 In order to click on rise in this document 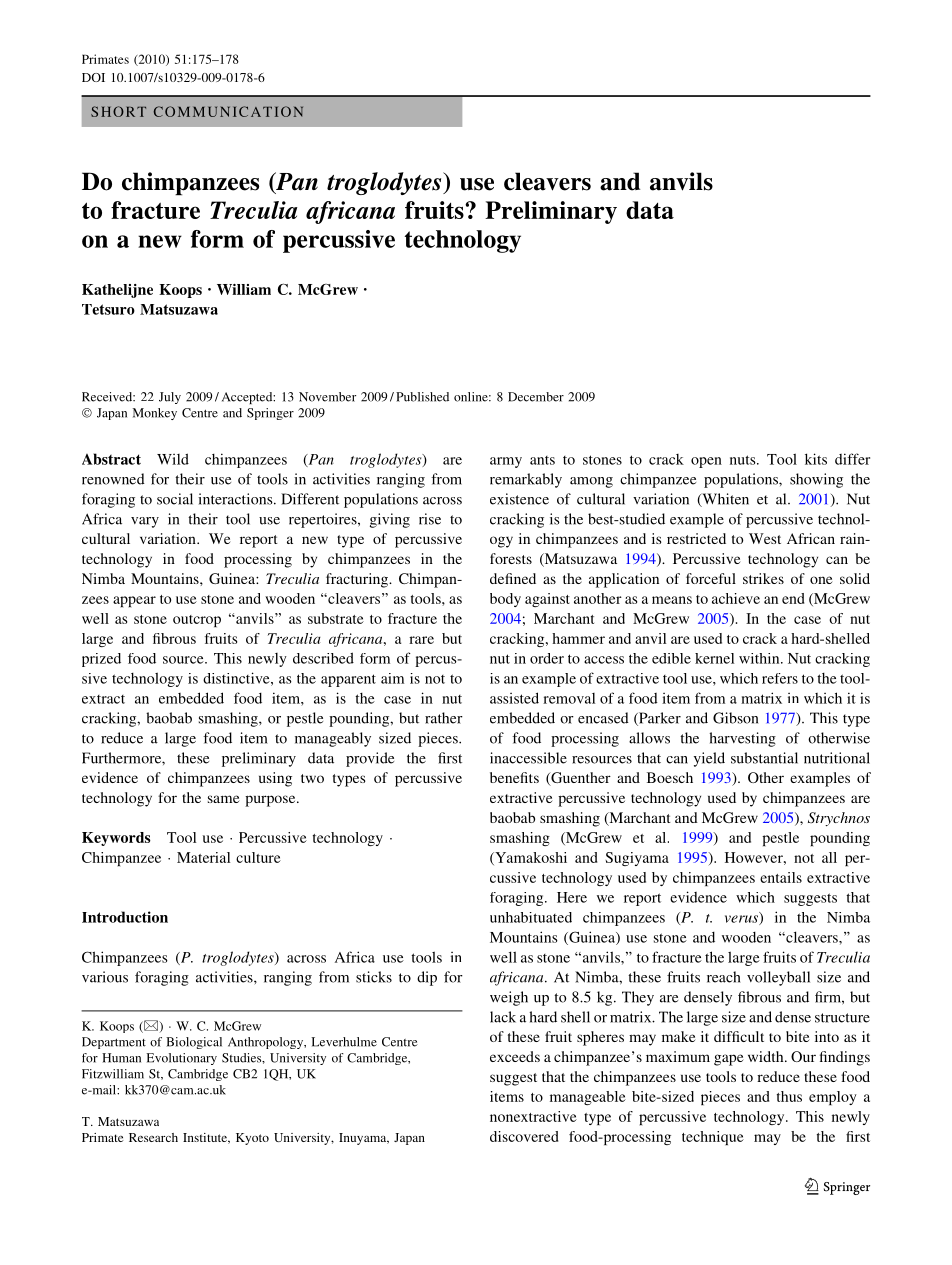, I will do `click(430, 519)`.
